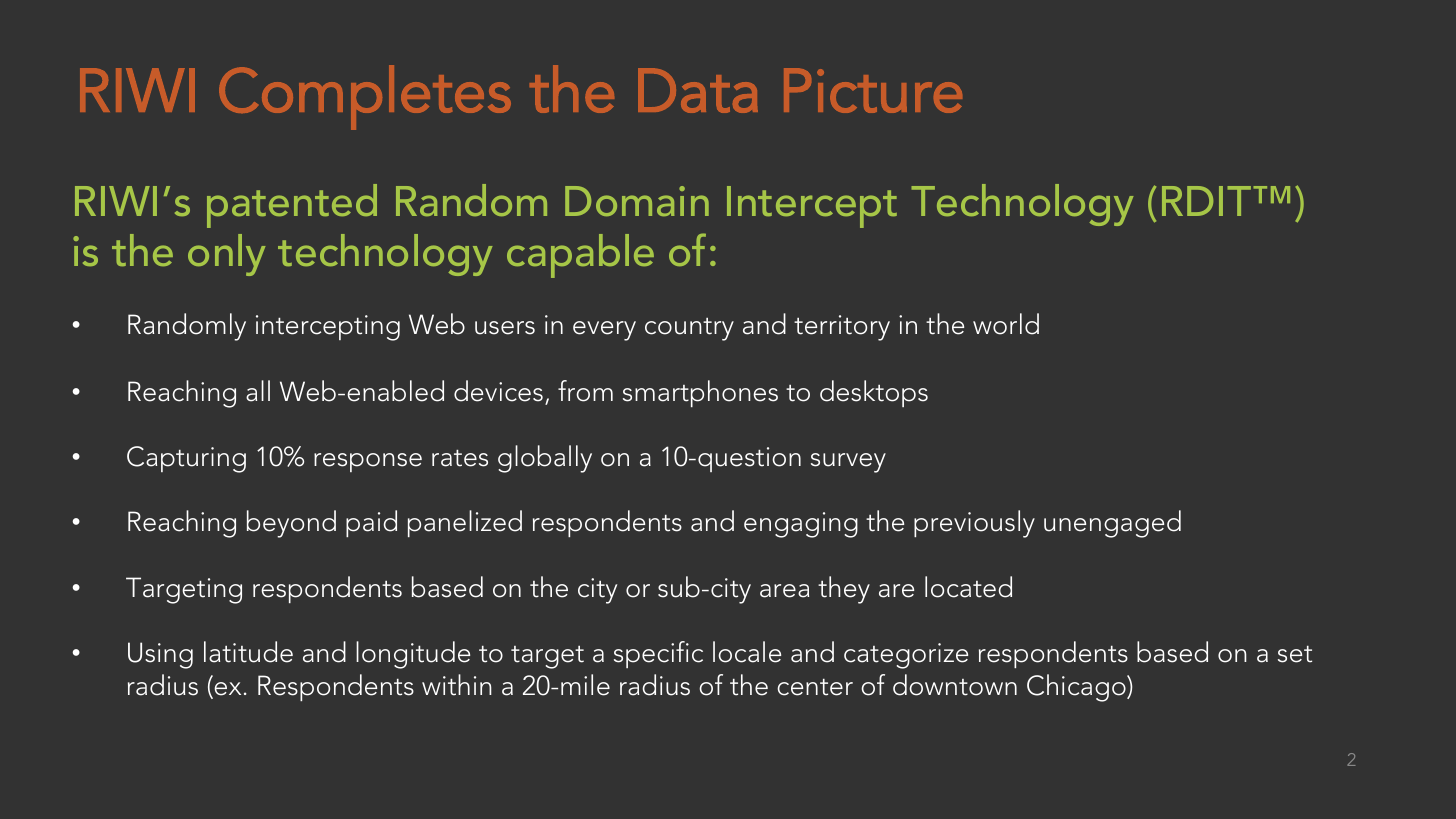 This screenshot has height=819, width=1456. What do you see at coordinates (801, 525) in the screenshot?
I see `engaging` at bounding box center [801, 525].
